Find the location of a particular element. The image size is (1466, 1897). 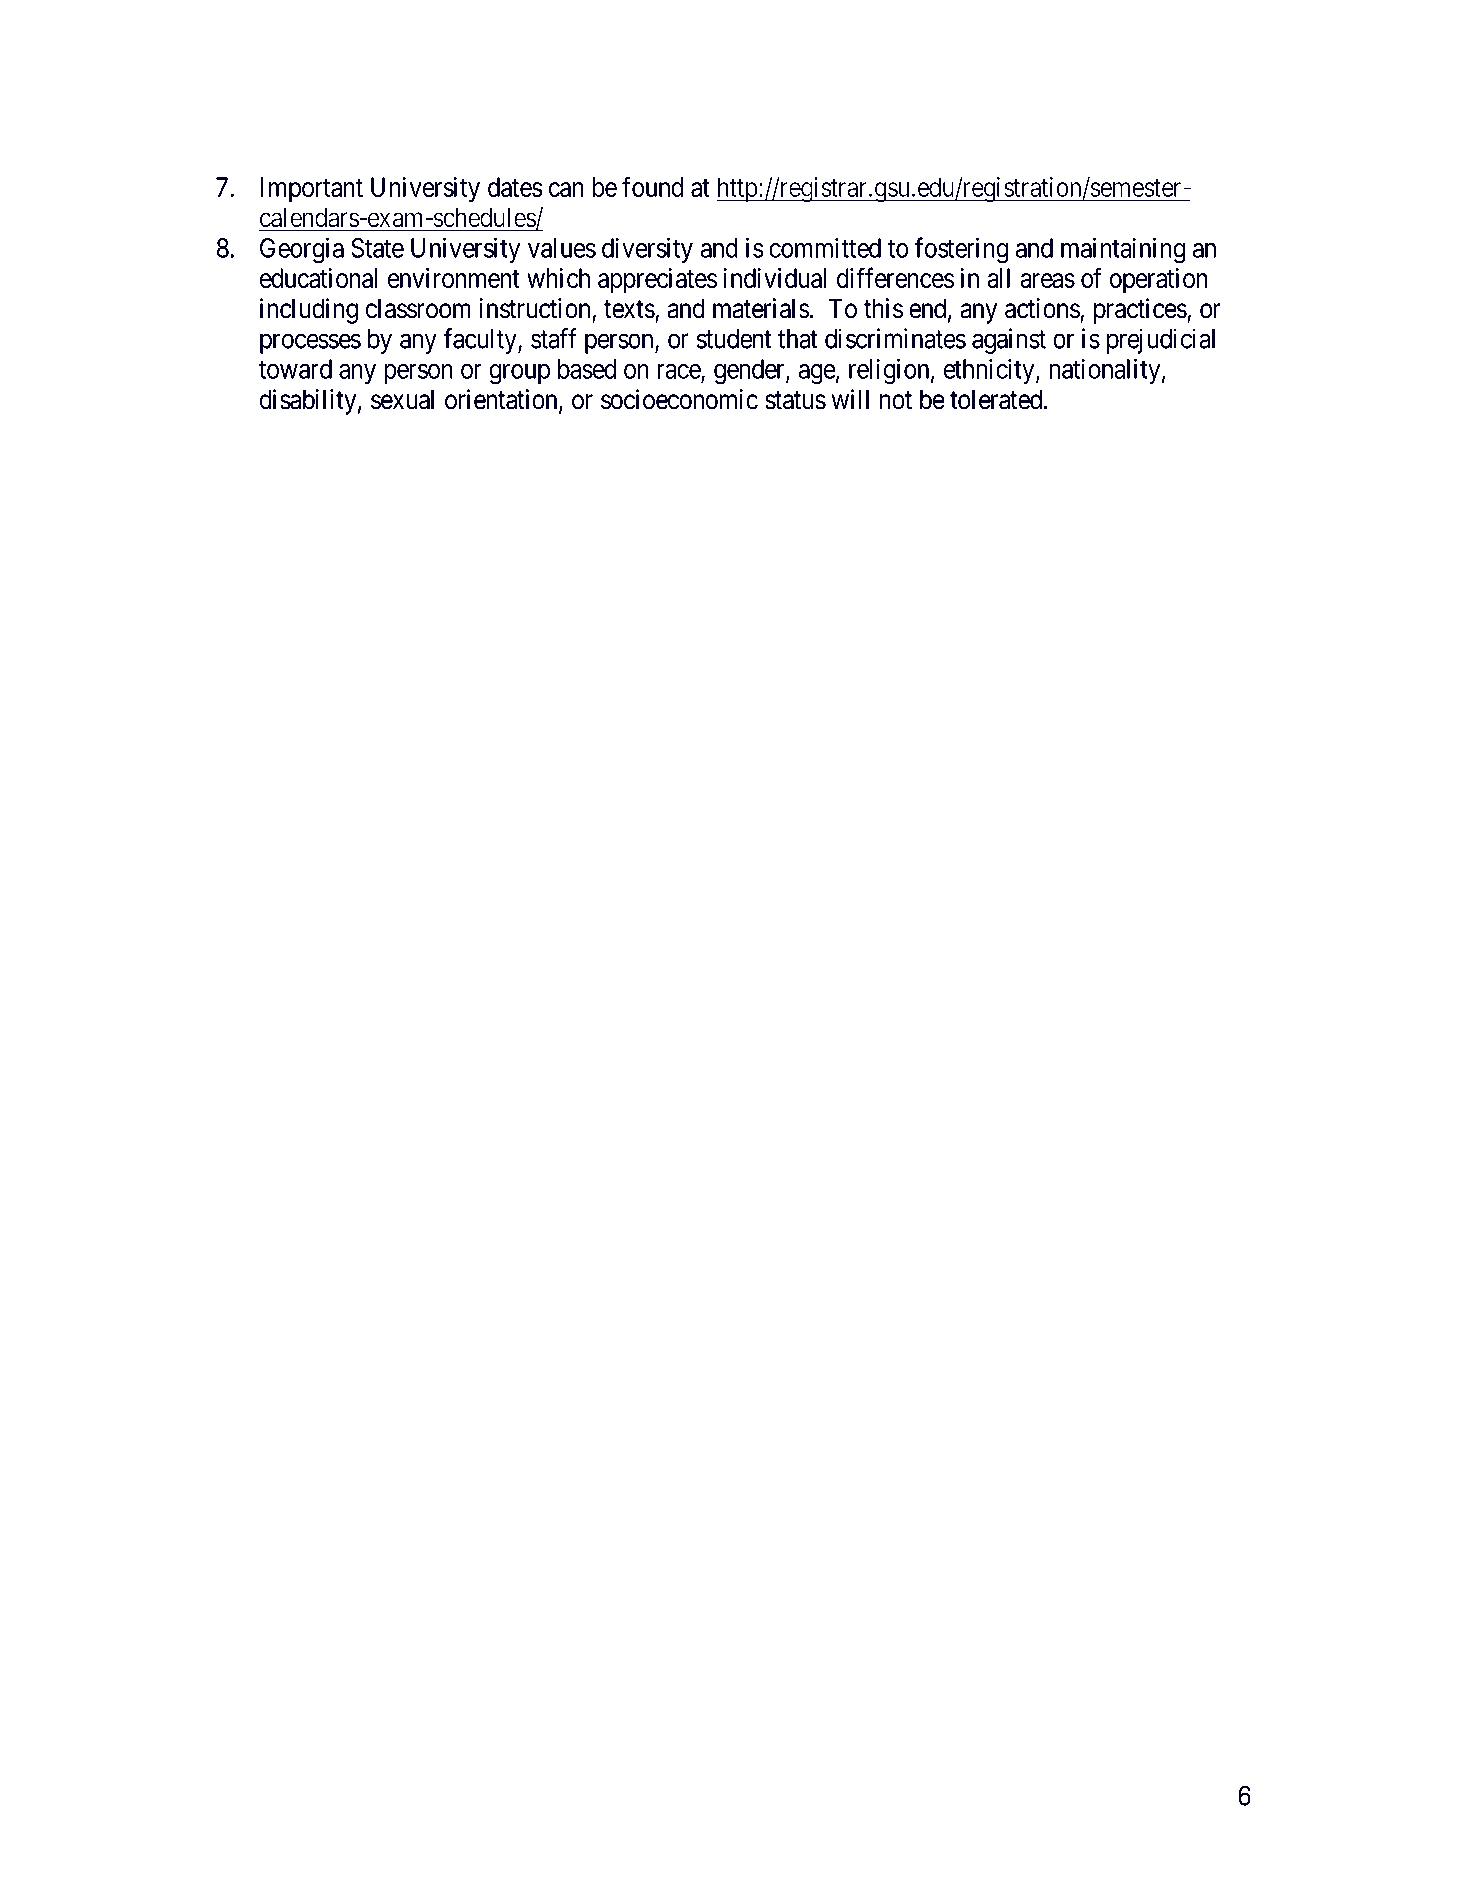

actions is located at coordinates (1043, 309).
